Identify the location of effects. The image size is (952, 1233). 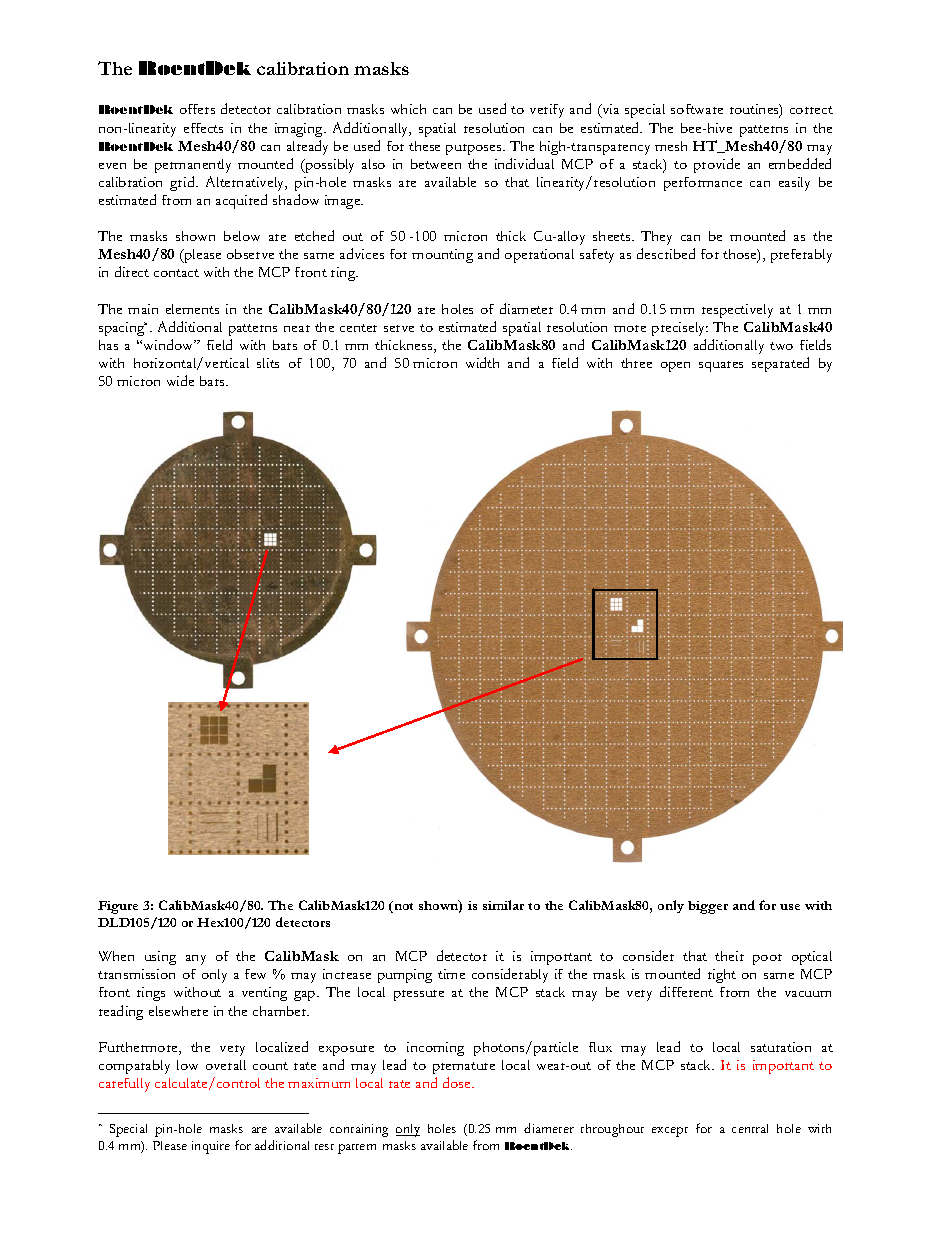
(203, 128).
